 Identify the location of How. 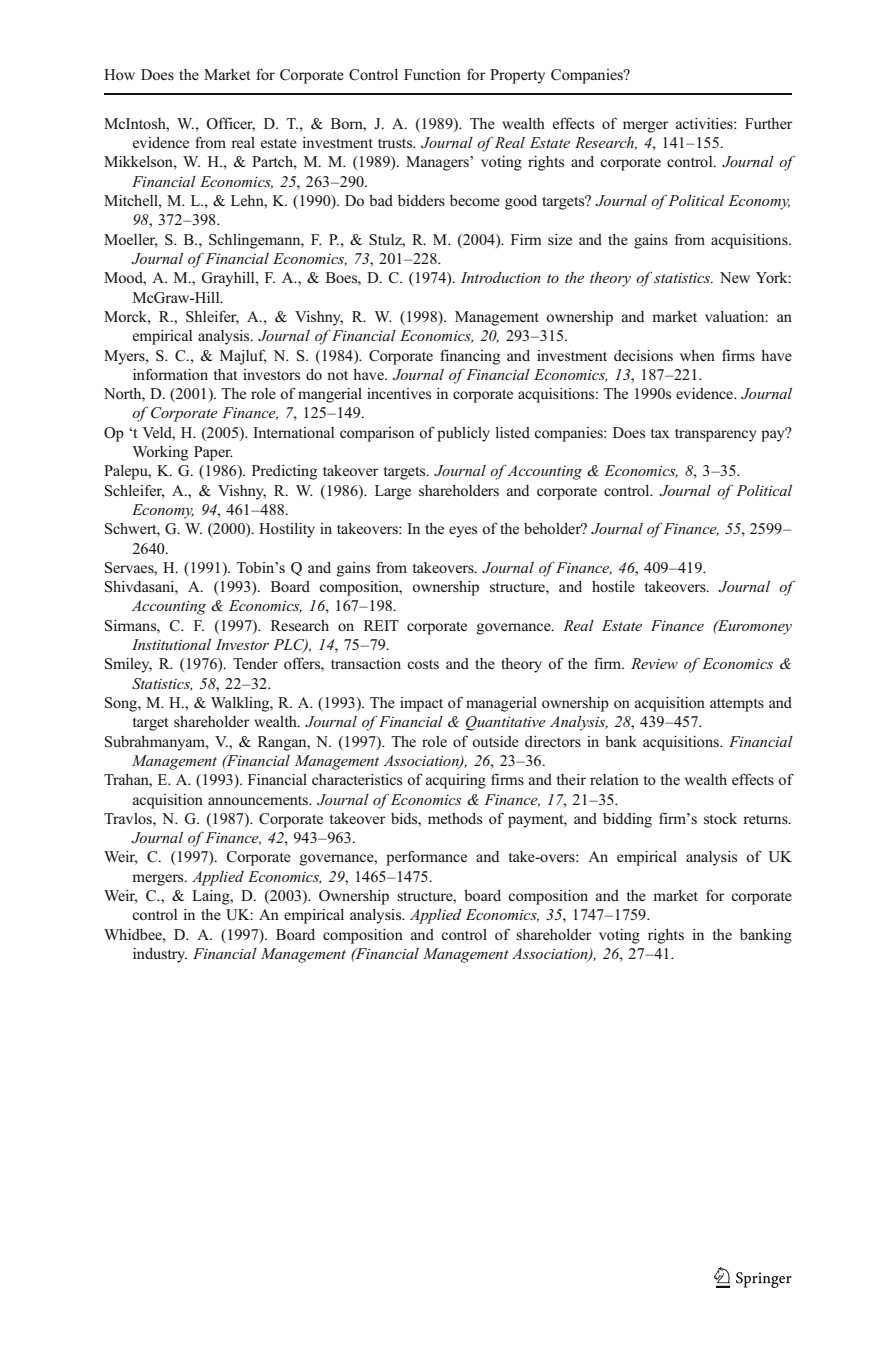
(119, 74).
